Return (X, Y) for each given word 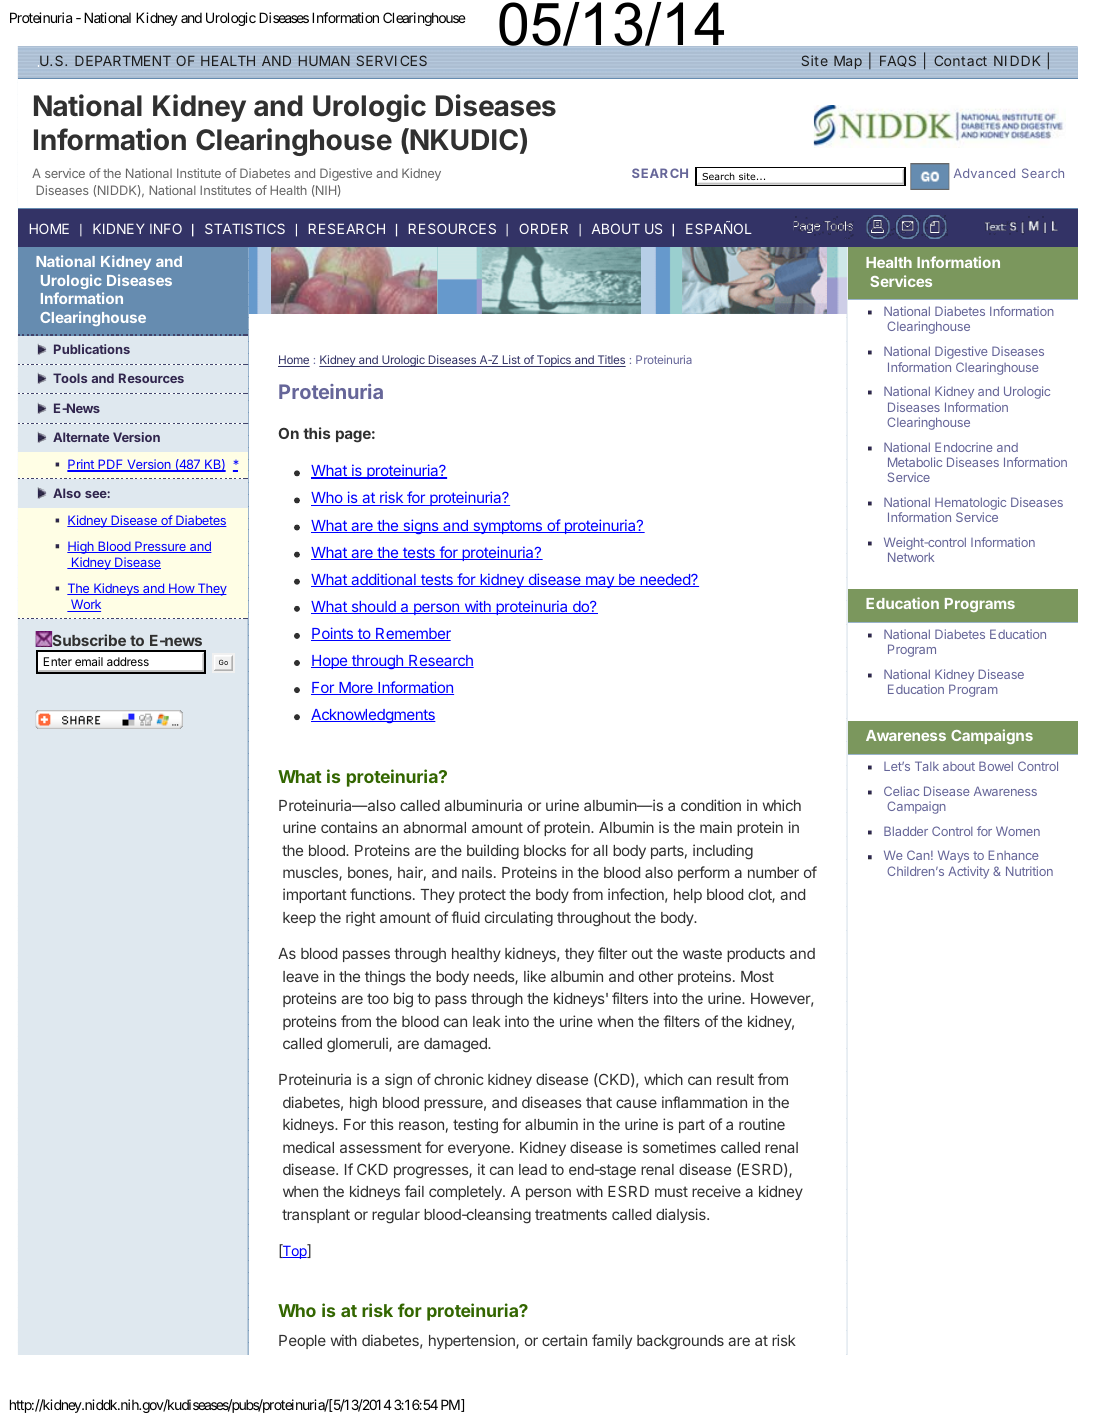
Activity (968, 872)
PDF (111, 465)
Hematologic (970, 505)
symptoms (507, 527)
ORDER (543, 228)
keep (299, 919)
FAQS (898, 61)
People (302, 1342)
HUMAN (324, 61)
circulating (519, 919)
